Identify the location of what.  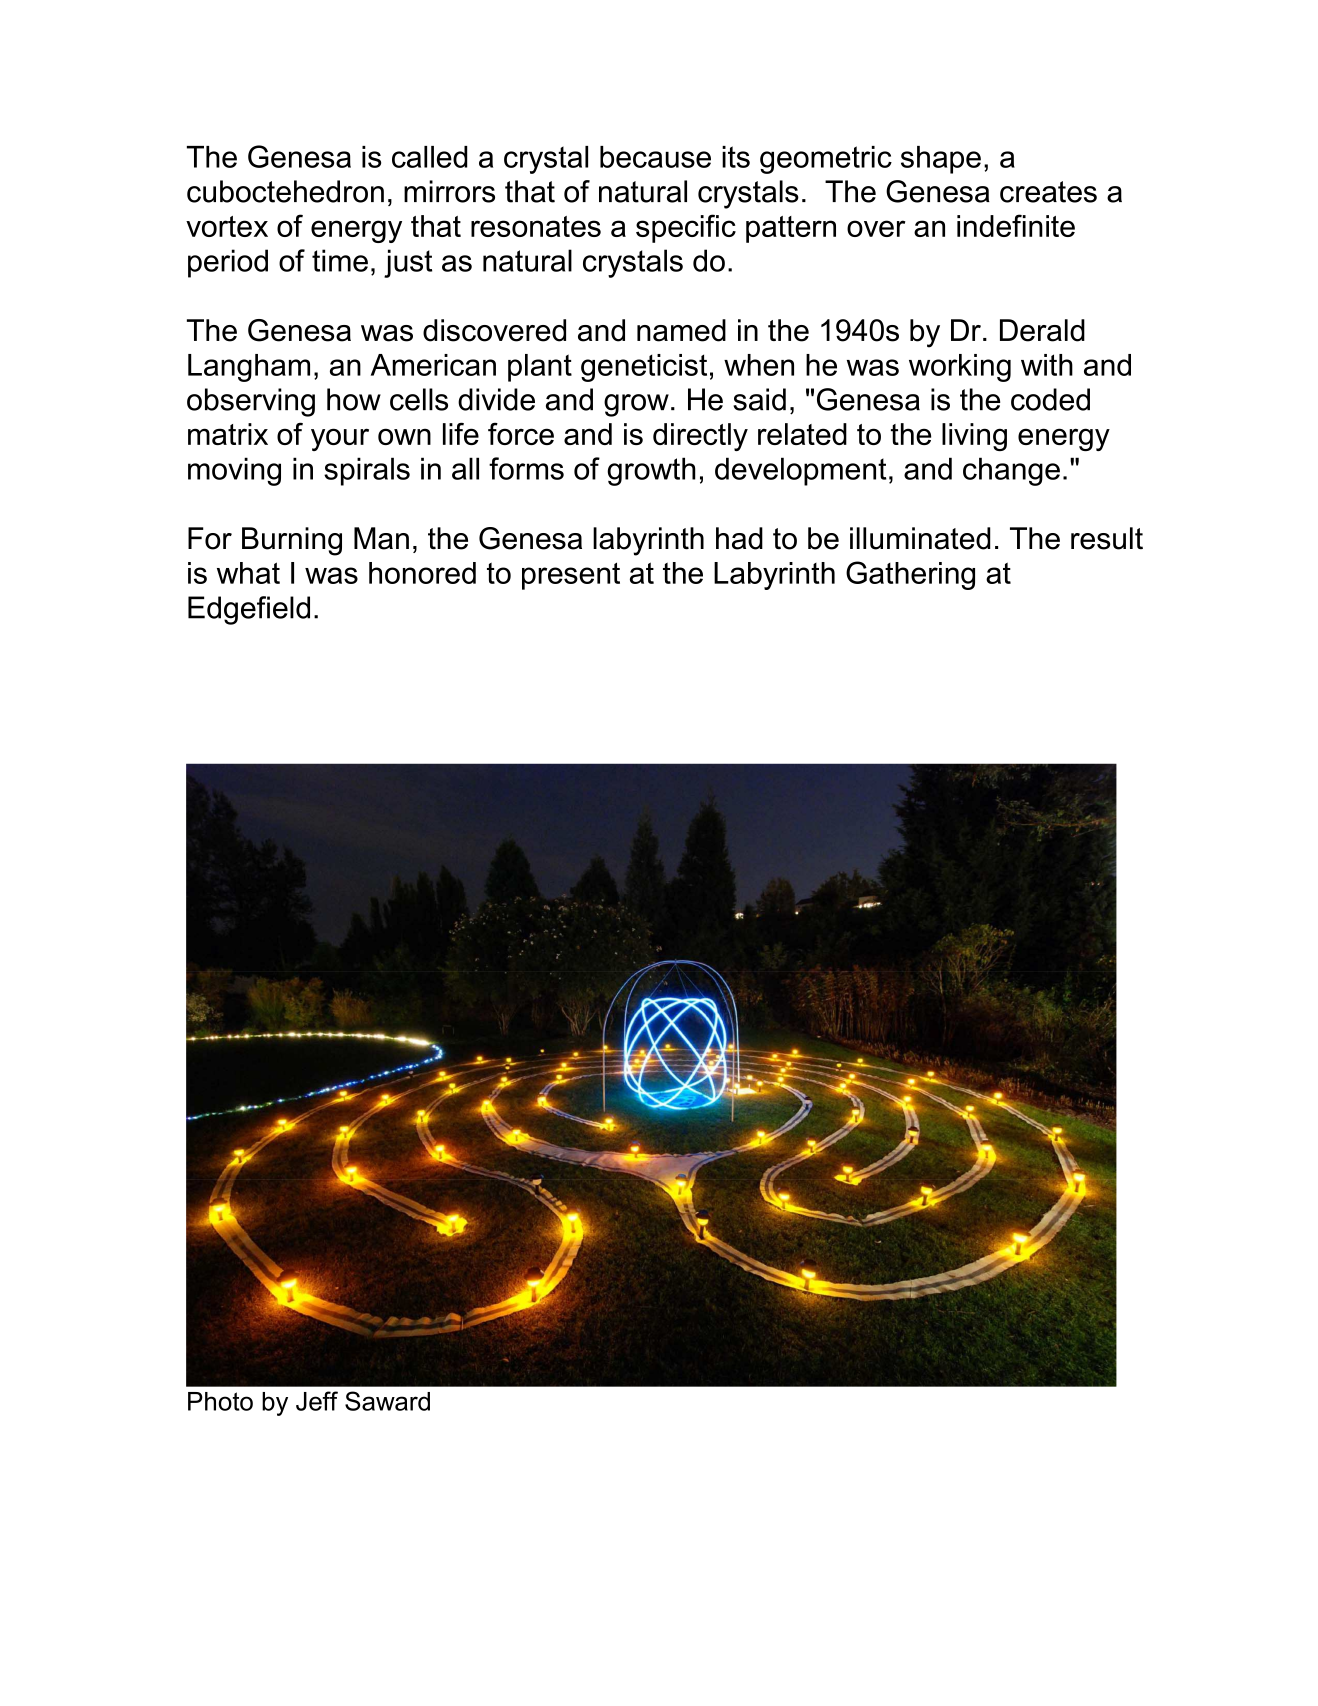
(248, 573).
